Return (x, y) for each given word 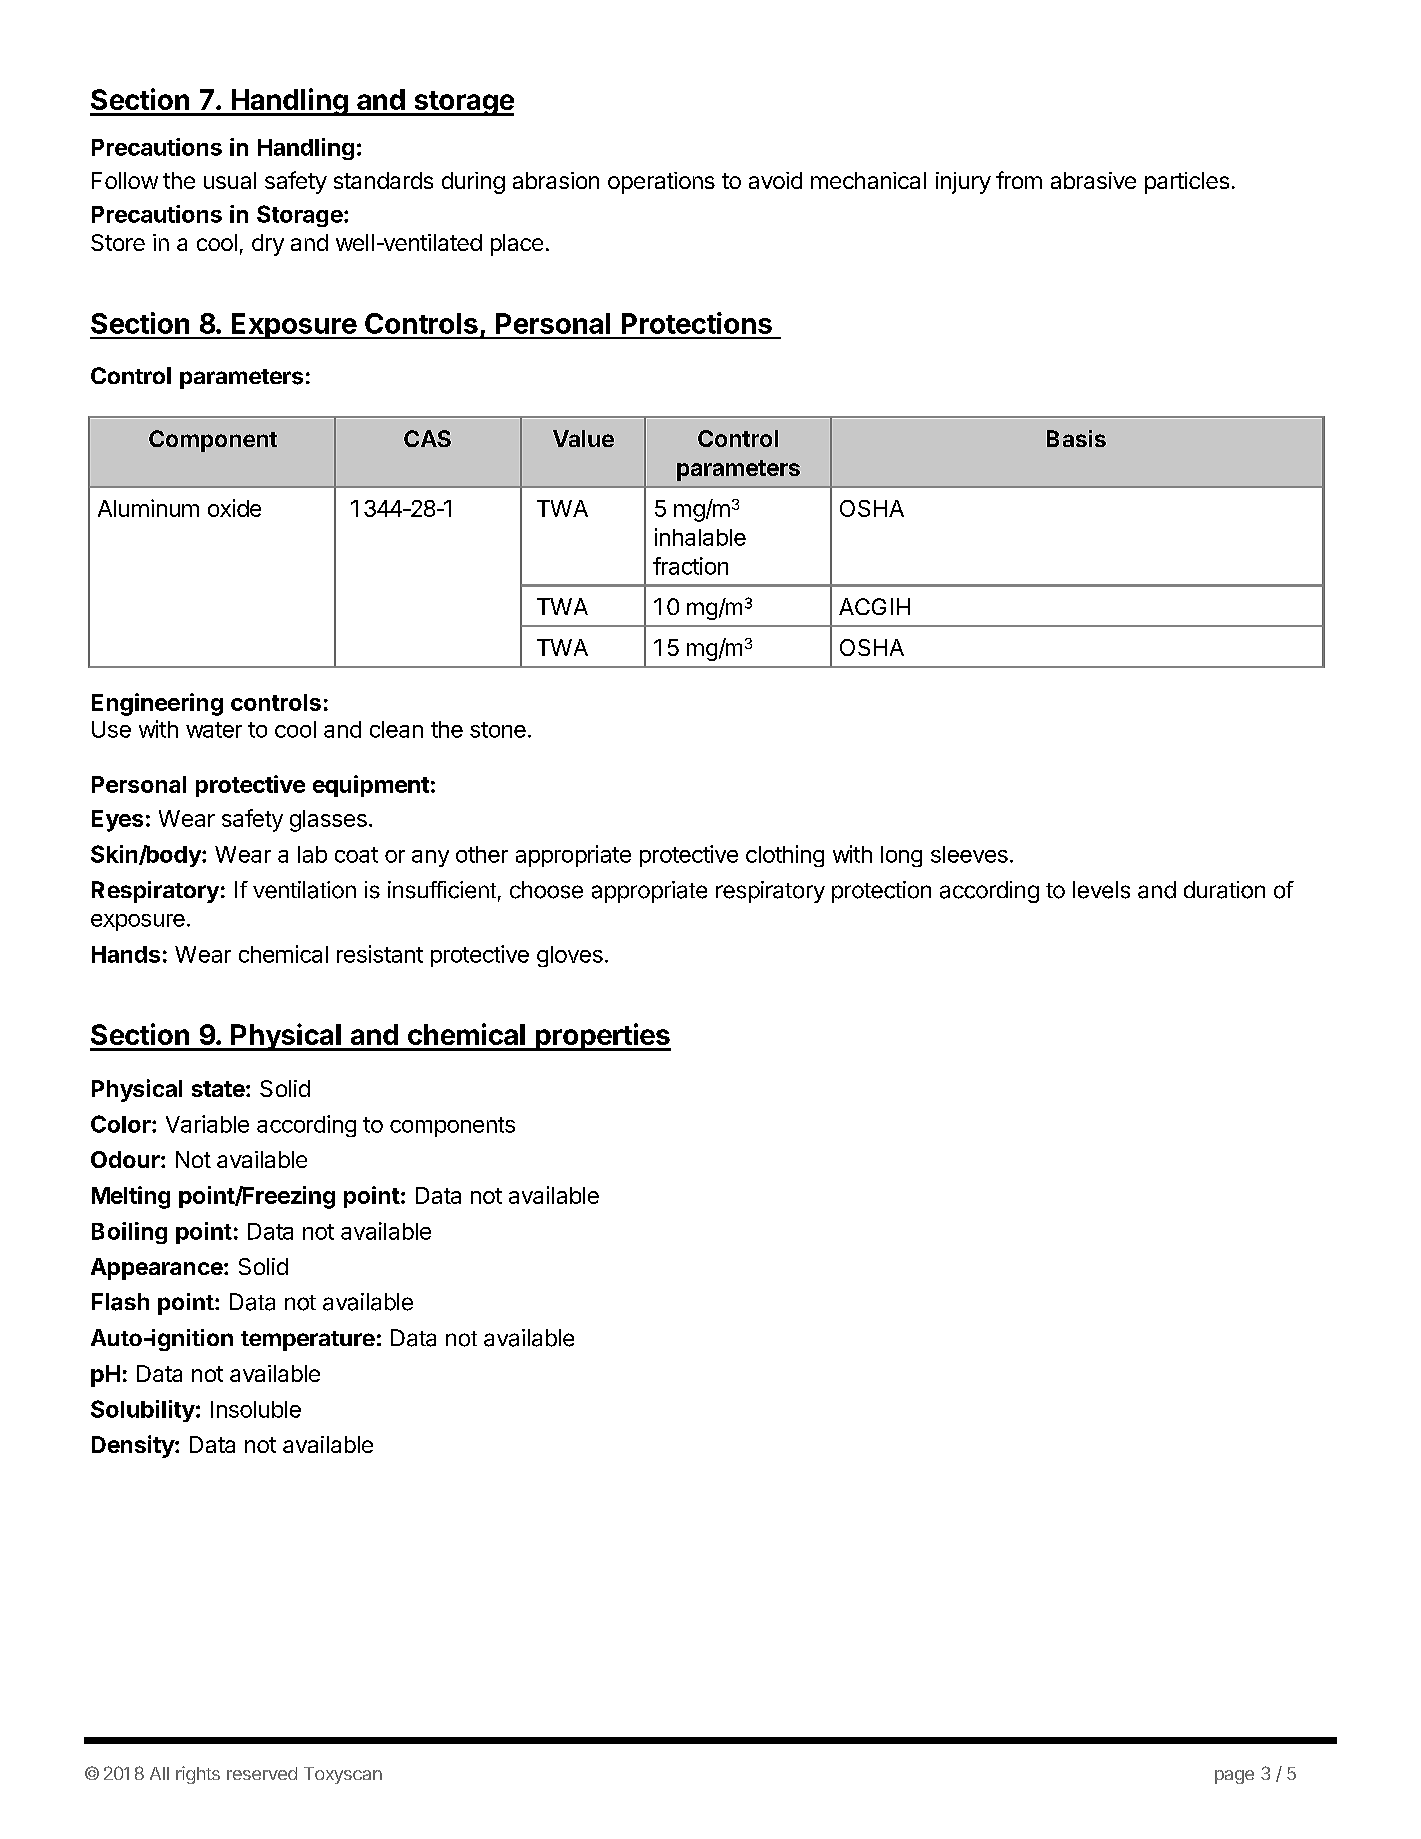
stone (498, 730)
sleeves (969, 854)
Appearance (157, 1269)
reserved (262, 1773)
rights (198, 1775)
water (214, 730)
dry (268, 245)
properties (602, 1037)
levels (1101, 890)
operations (661, 183)
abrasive (1093, 180)
